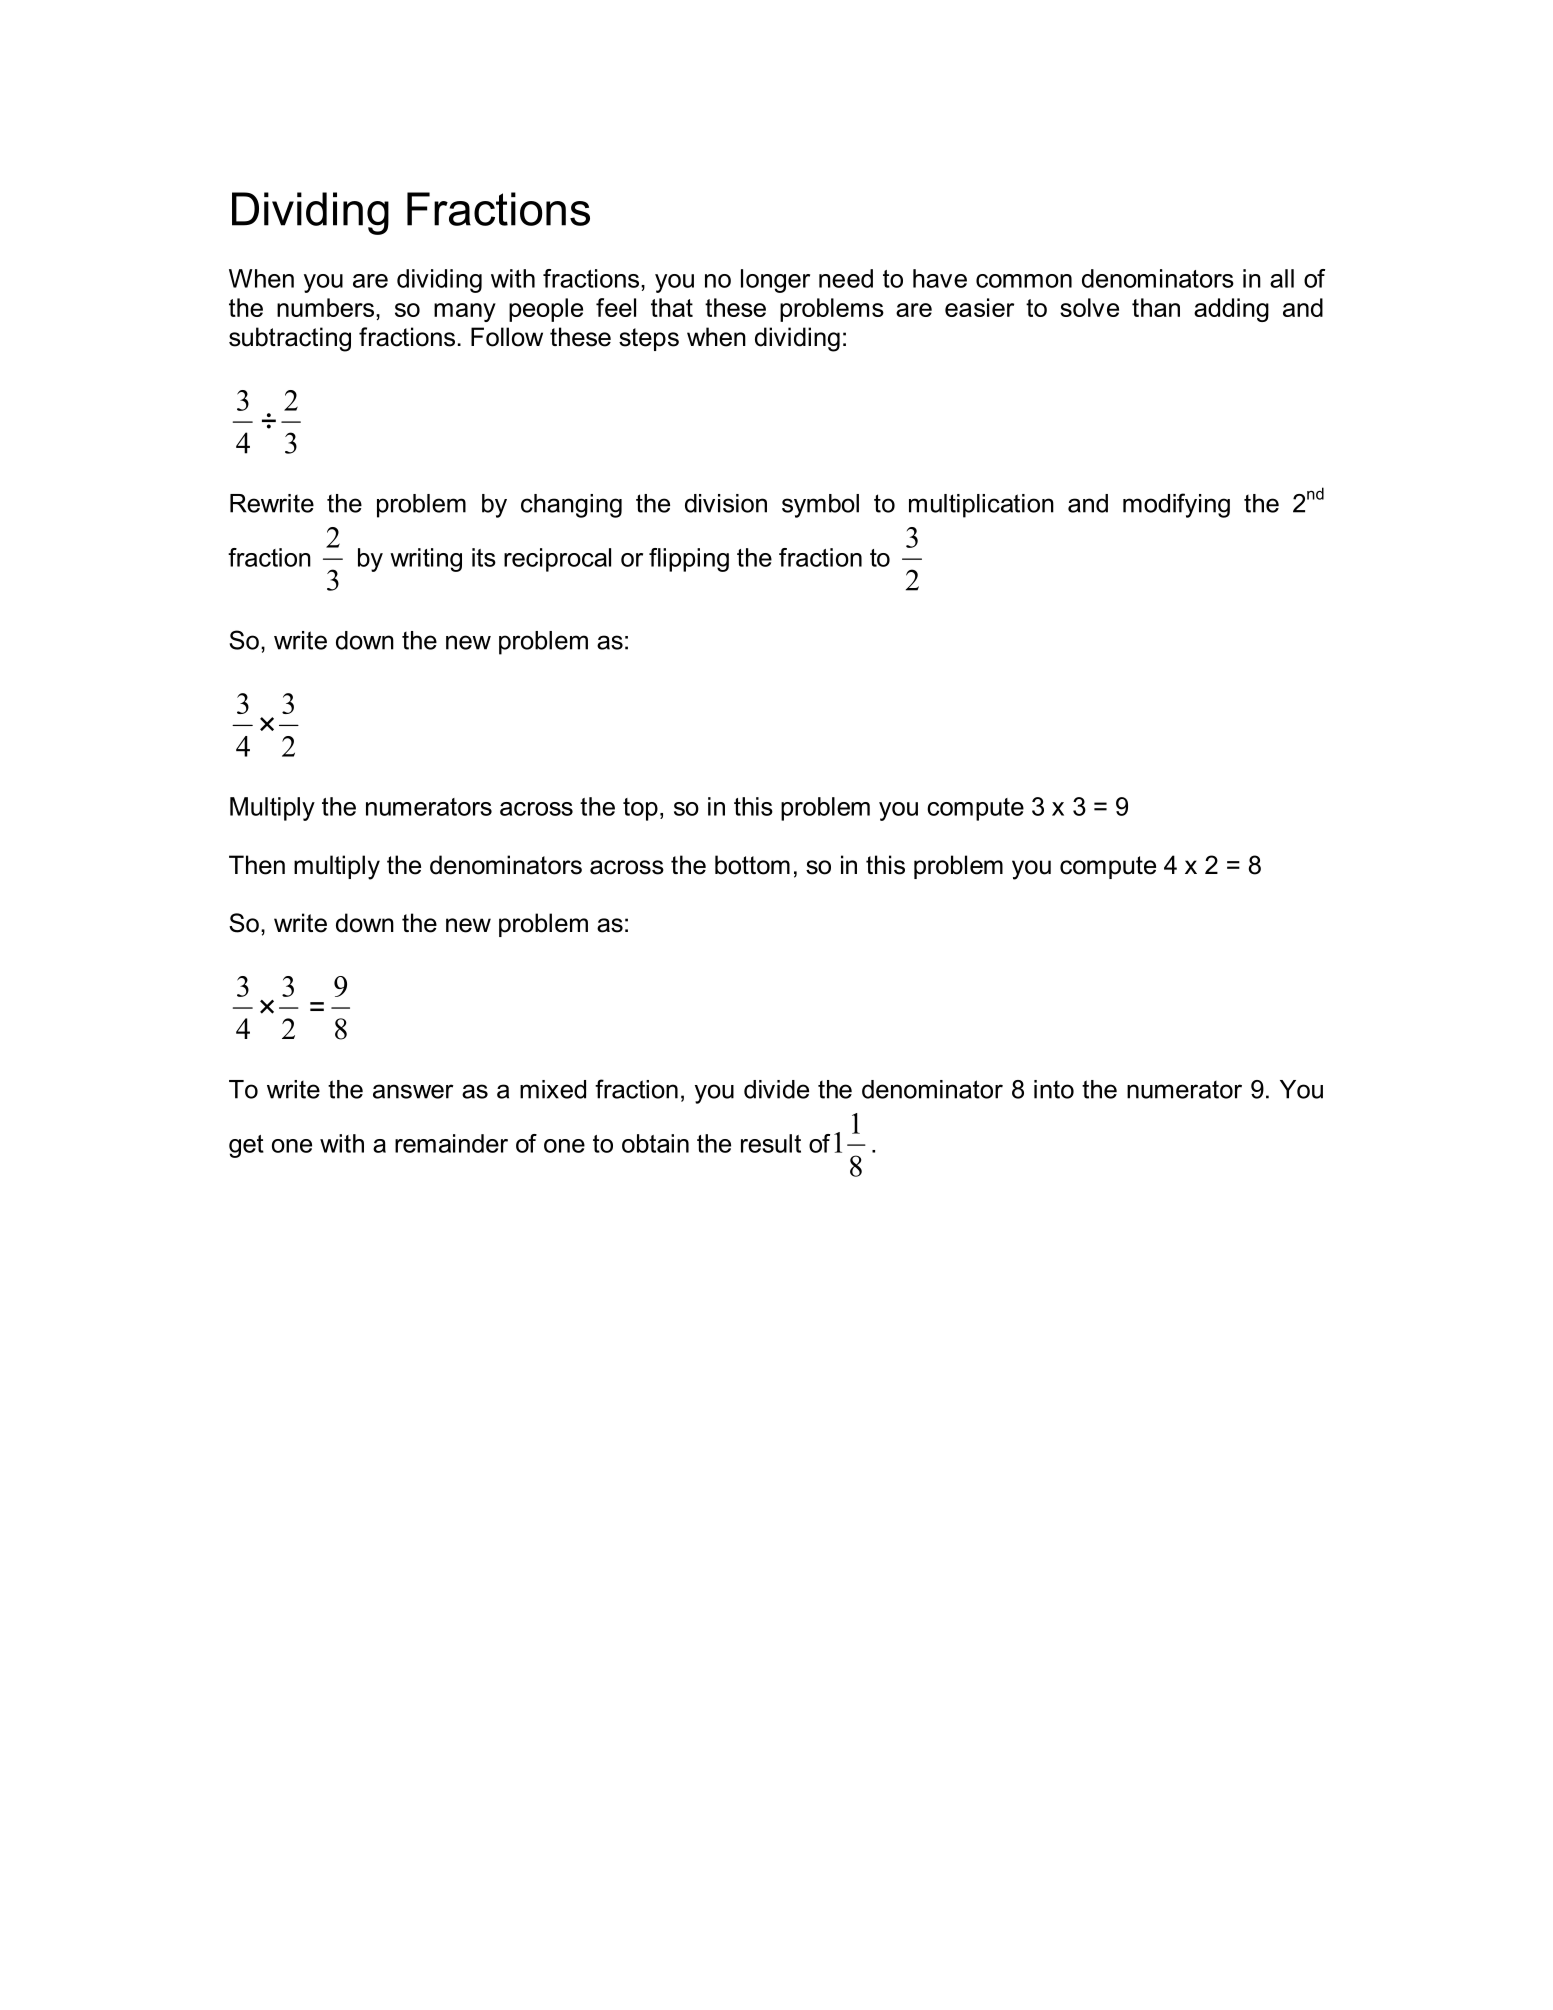  What do you see at coordinates (257, 865) in the image?
I see `Then` at bounding box center [257, 865].
